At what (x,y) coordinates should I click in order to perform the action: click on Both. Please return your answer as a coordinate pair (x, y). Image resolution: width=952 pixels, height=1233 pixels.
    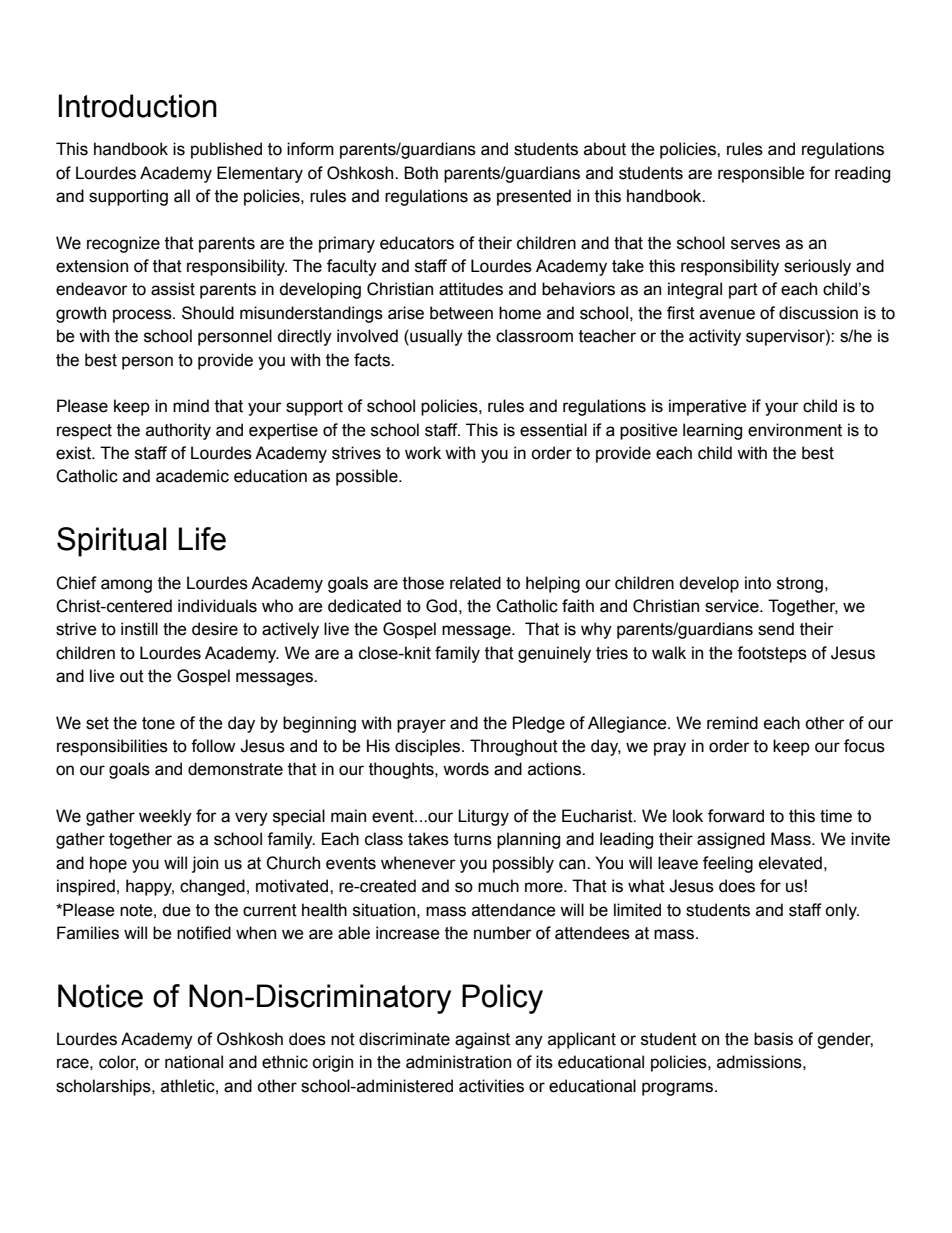
    Looking at the image, I should click on (421, 173).
